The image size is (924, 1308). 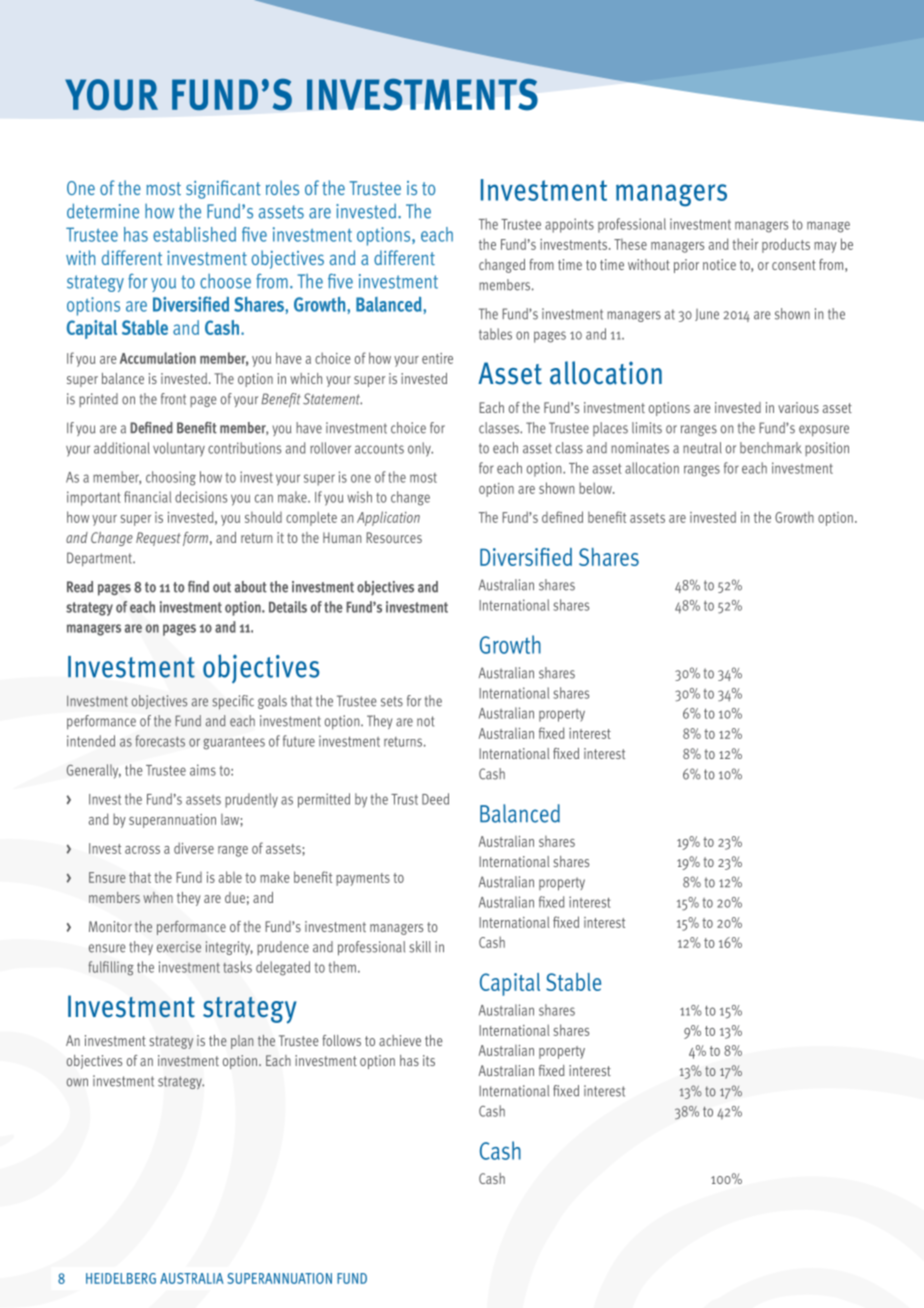 I want to click on their, so click(x=745, y=244).
